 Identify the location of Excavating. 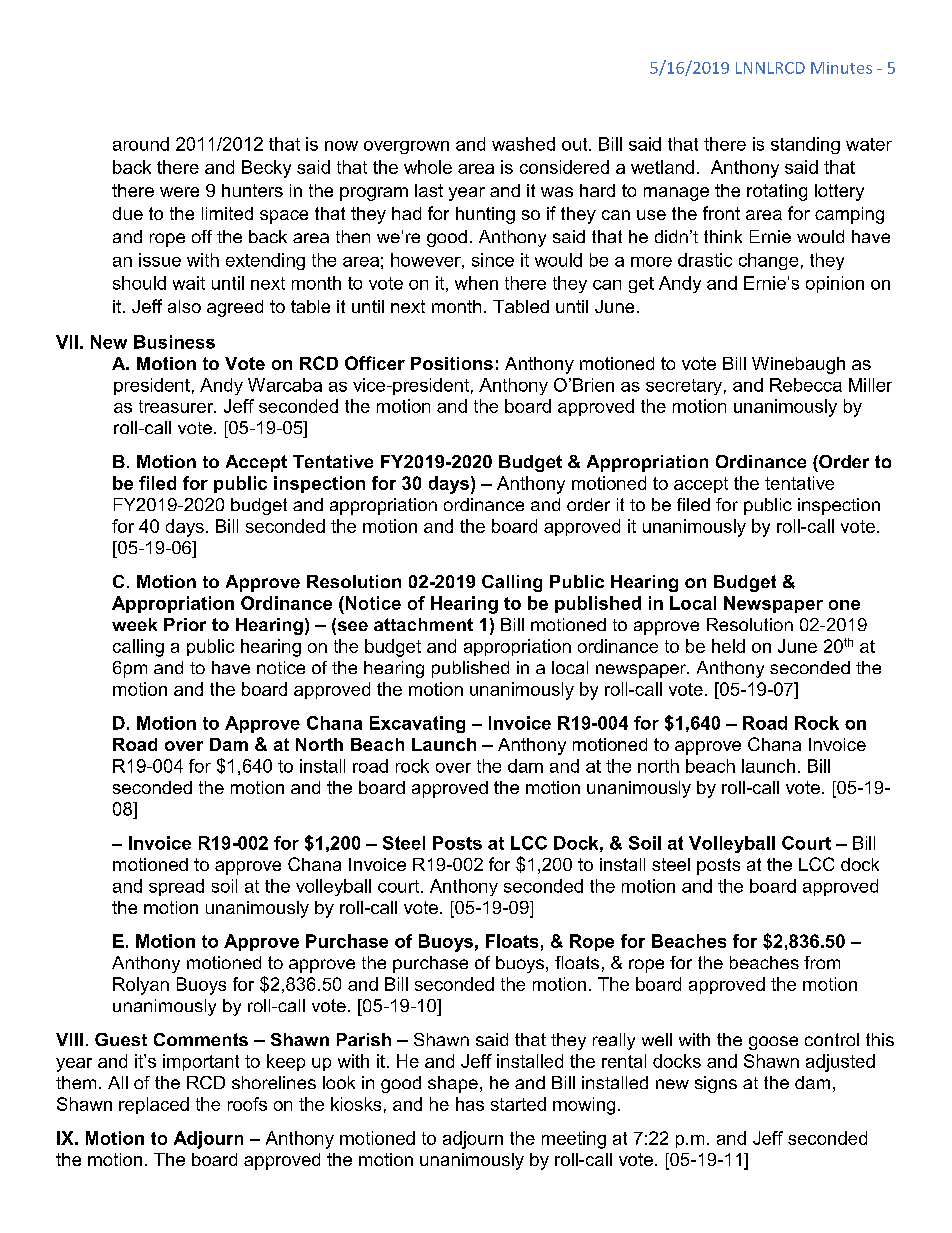
(417, 724).
